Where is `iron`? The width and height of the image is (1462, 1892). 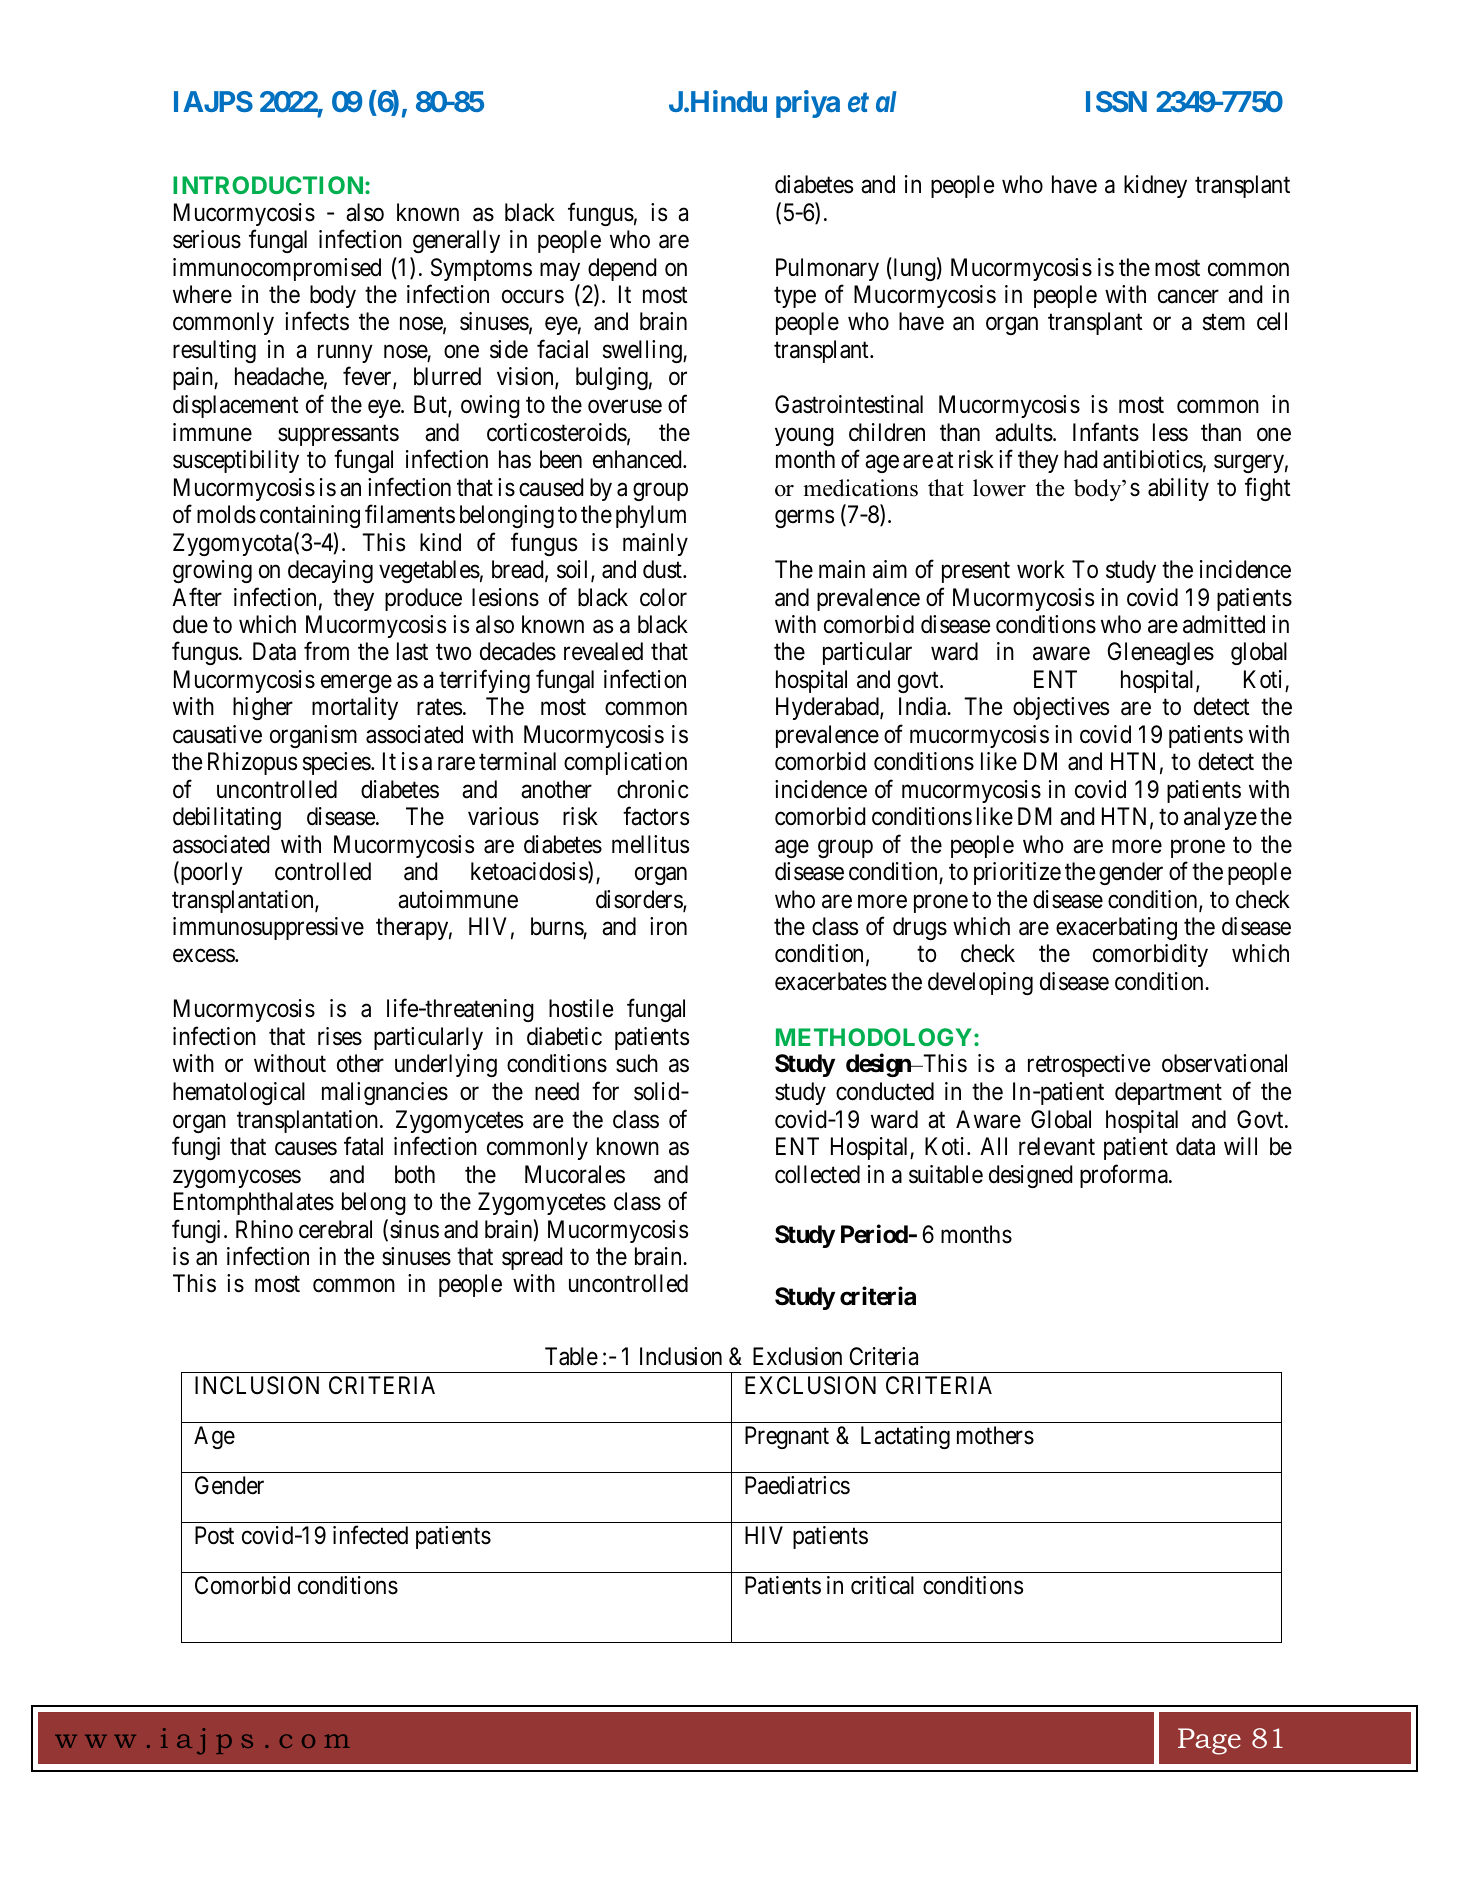 iron is located at coordinates (668, 926).
